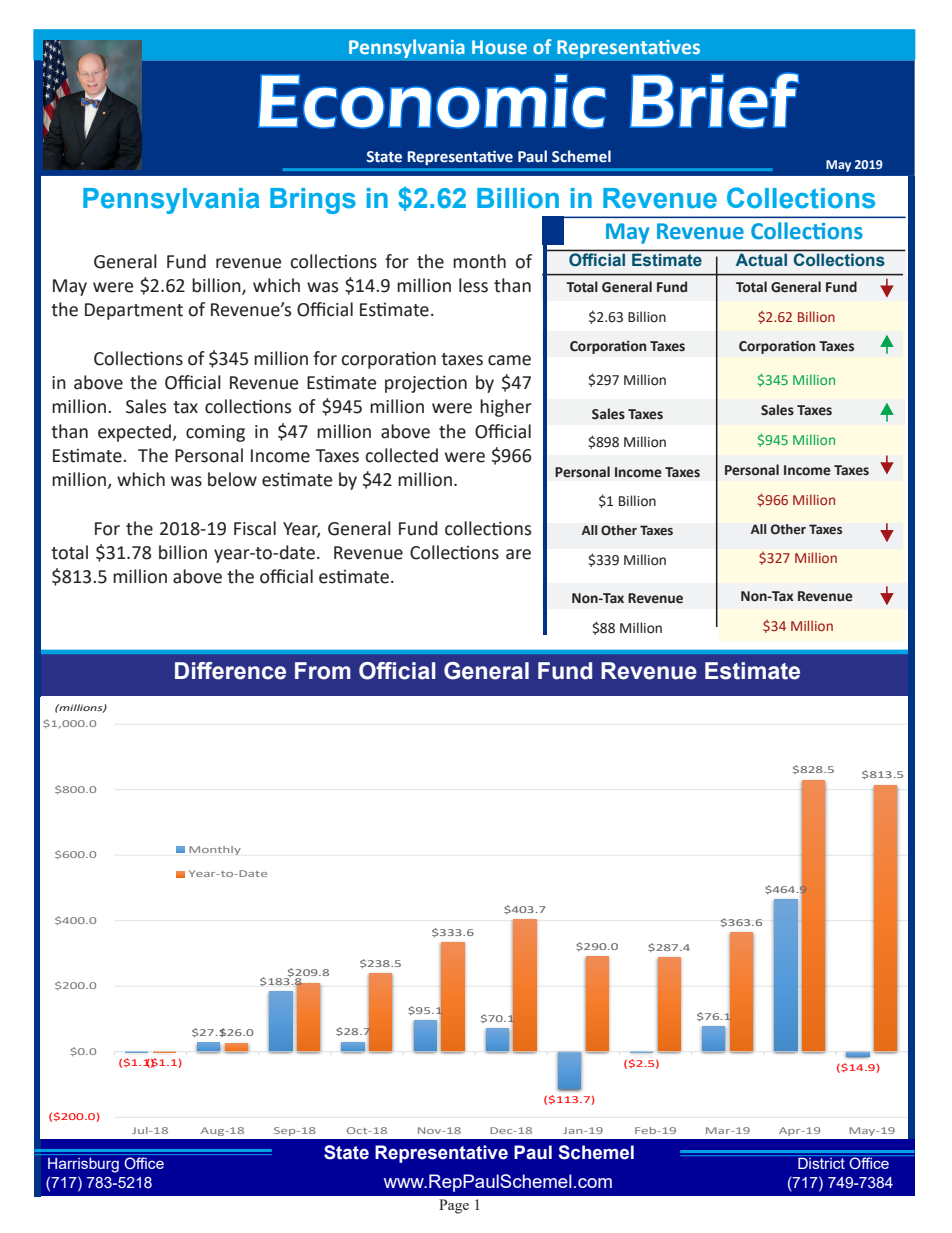 The height and width of the screenshot is (1233, 952). Describe the element at coordinates (714, 100) in the screenshot. I see `Brief` at that location.
